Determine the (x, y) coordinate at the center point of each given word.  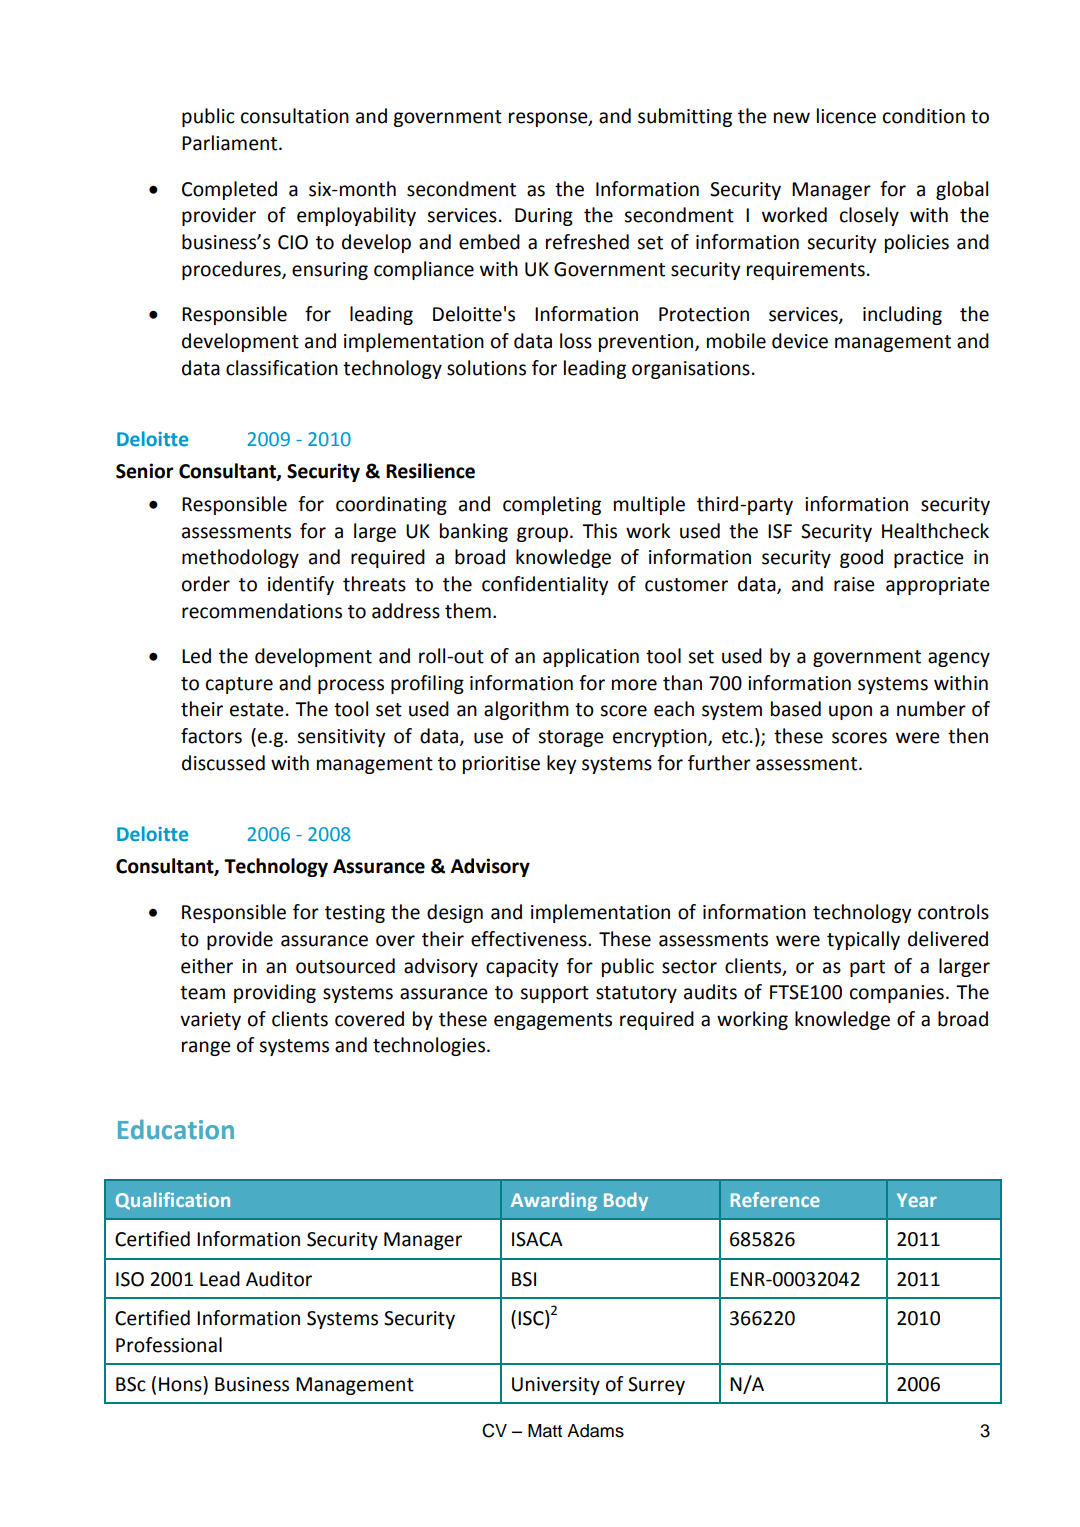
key (561, 764)
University (556, 1386)
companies (897, 994)
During (544, 217)
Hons (181, 1384)
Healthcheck (935, 531)
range (206, 1048)
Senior (145, 471)
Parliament (231, 143)
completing (552, 505)
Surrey (656, 1386)
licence (846, 116)
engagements (553, 1021)
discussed (223, 763)
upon (850, 712)
